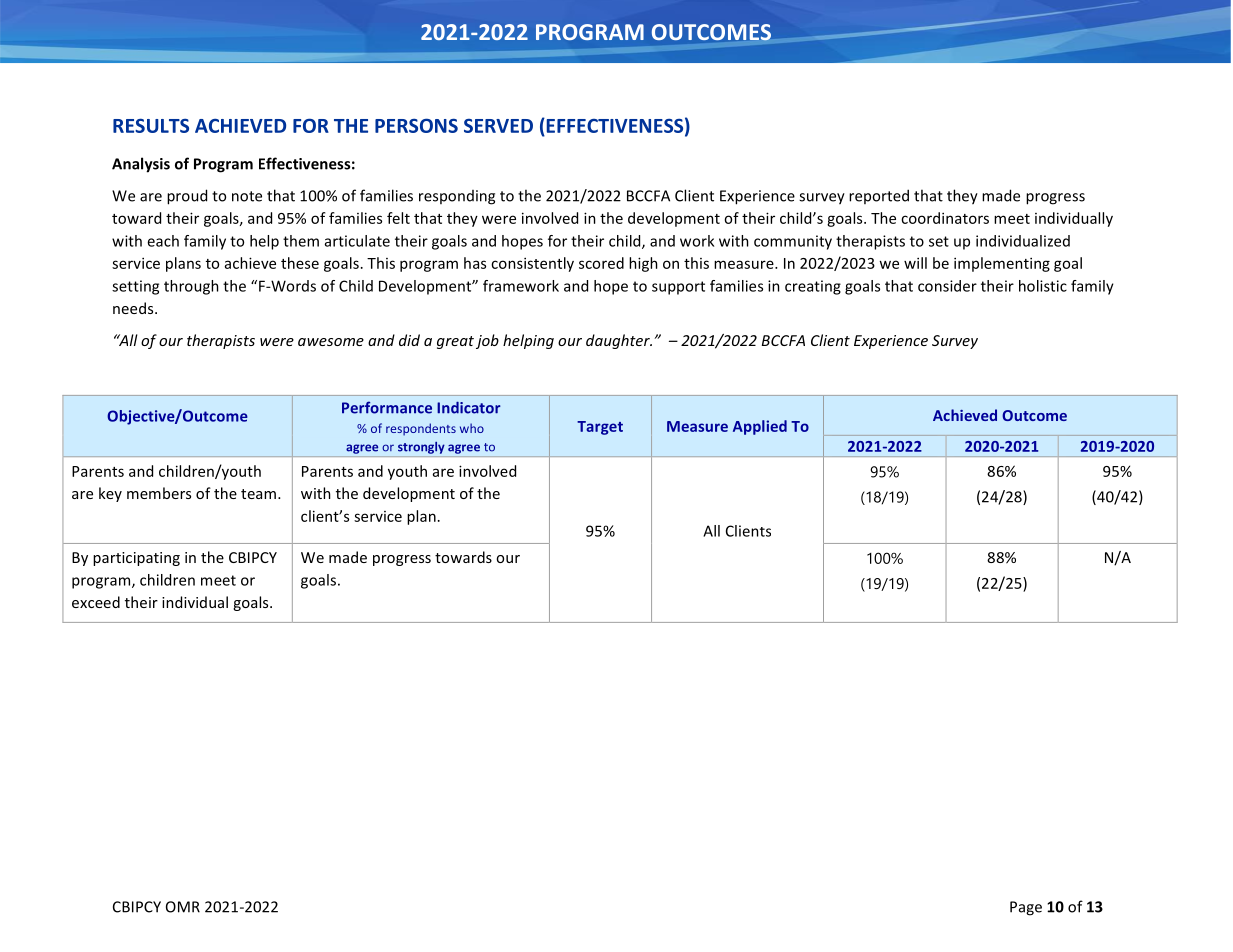  What do you see at coordinates (1026, 908) in the screenshot?
I see `Page` at bounding box center [1026, 908].
